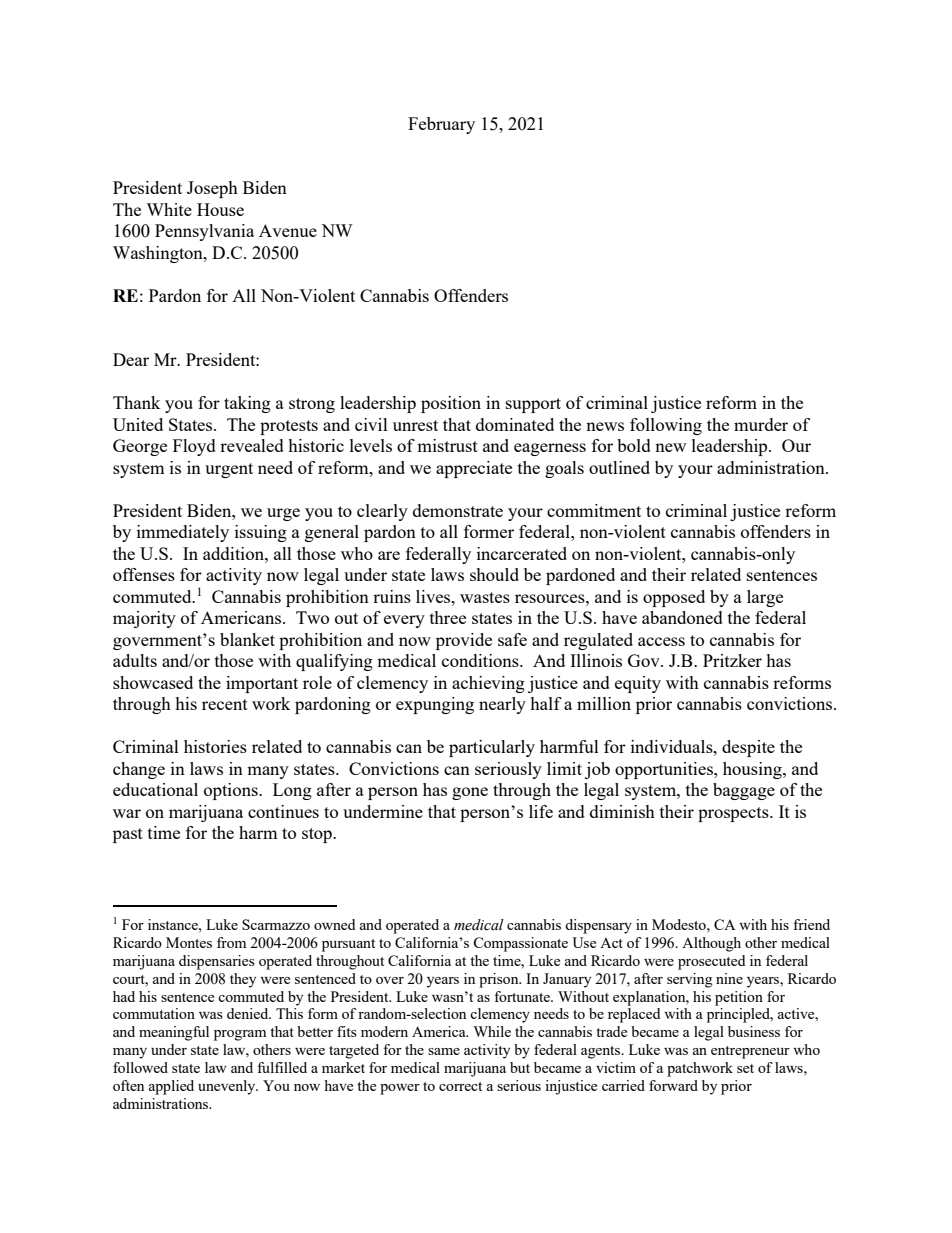  What do you see at coordinates (474, 469) in the screenshot?
I see `appreciate` at bounding box center [474, 469].
